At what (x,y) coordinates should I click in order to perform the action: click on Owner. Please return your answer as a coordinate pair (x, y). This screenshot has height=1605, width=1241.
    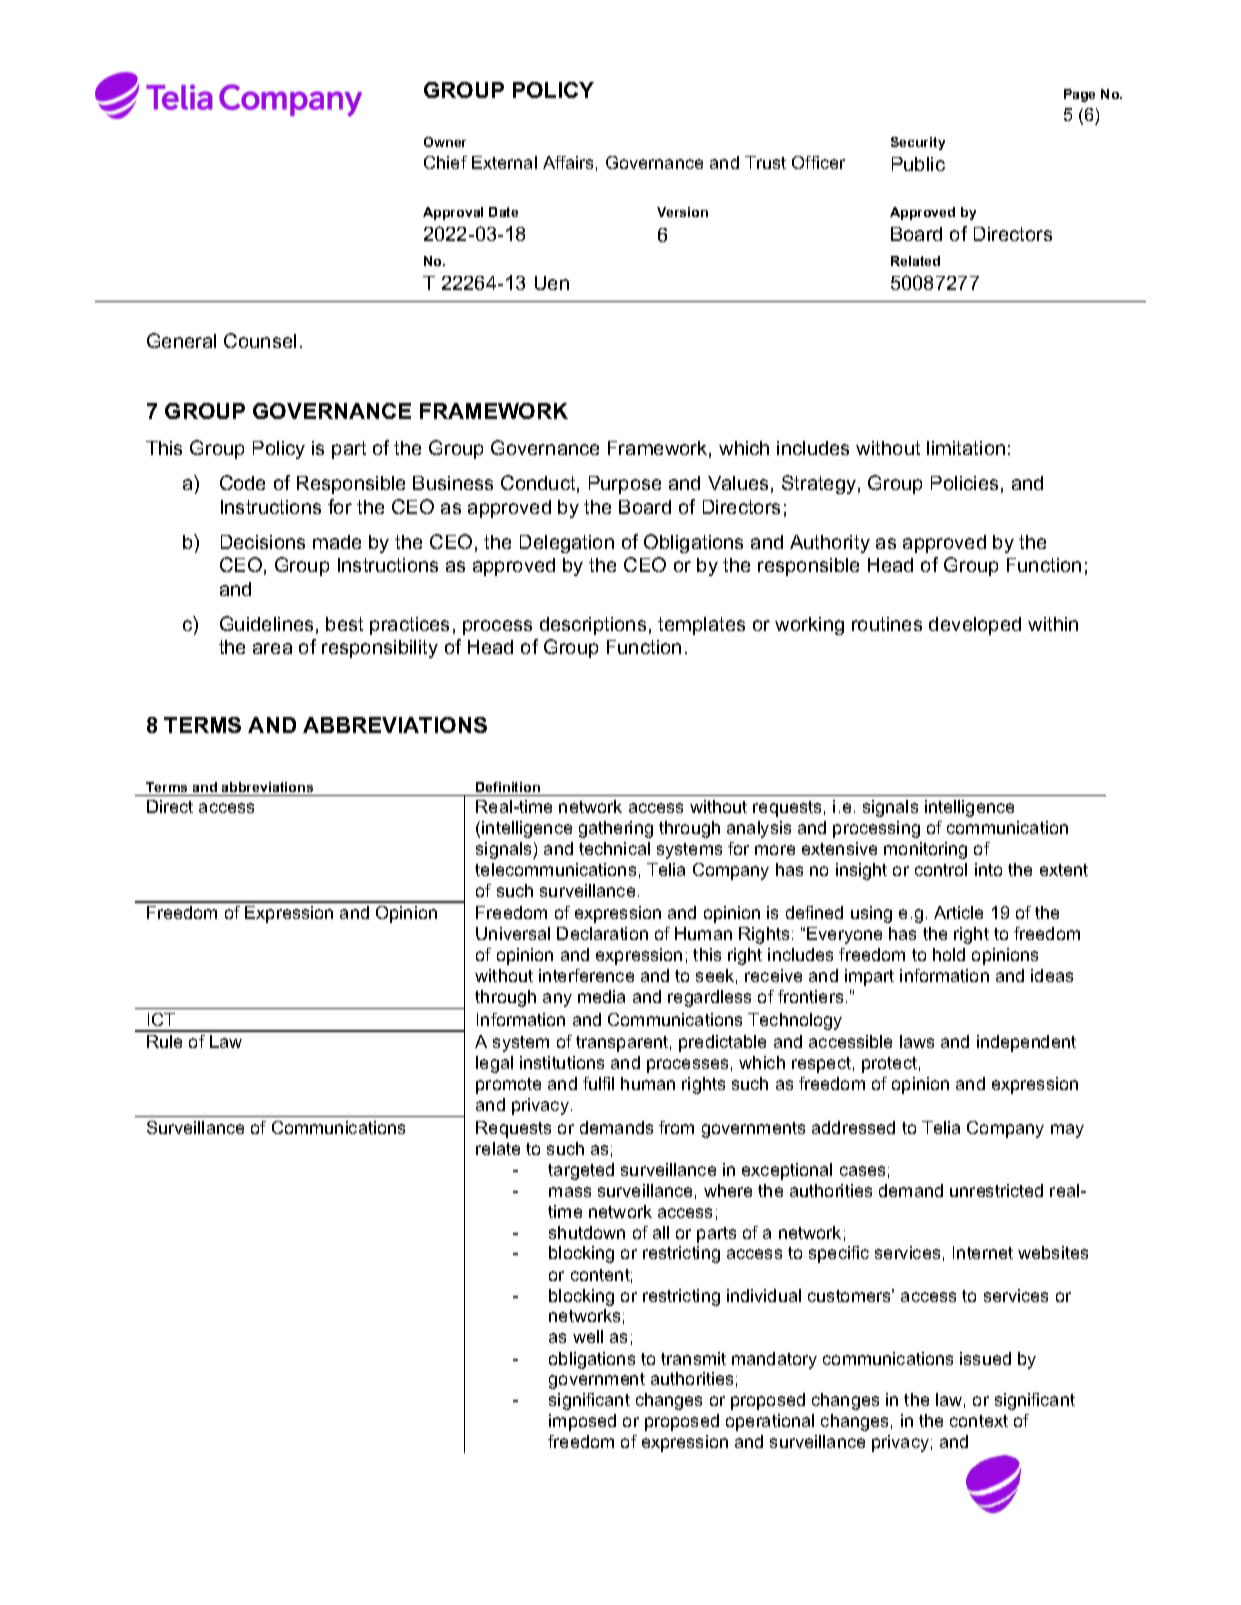
    Looking at the image, I should click on (445, 142).
